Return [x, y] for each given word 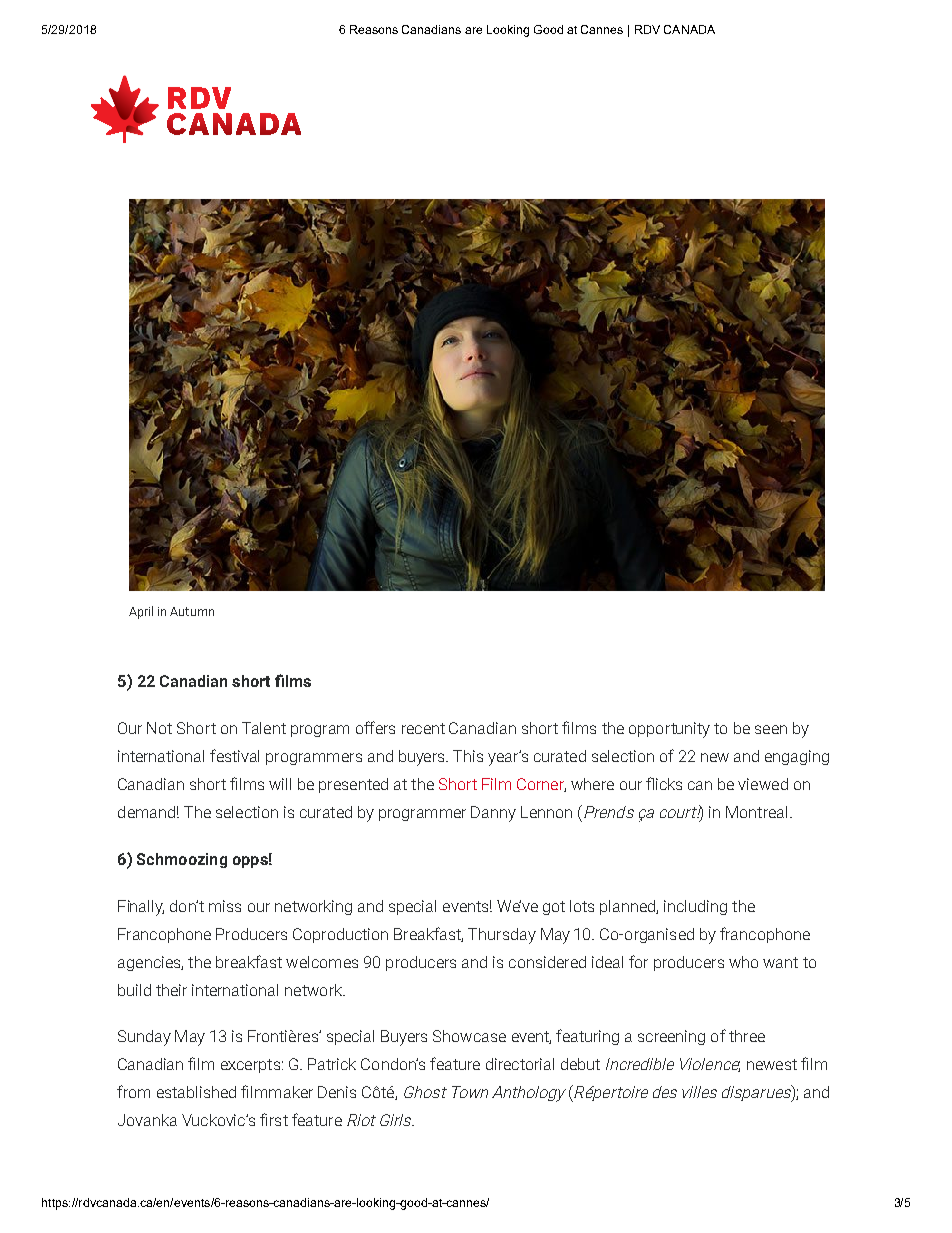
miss [225, 906]
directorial [520, 1064]
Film [496, 784]
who [743, 962]
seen [771, 729]
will [280, 784]
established [196, 1092]
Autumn [192, 611]
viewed [763, 784]
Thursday [502, 936]
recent [423, 728]
